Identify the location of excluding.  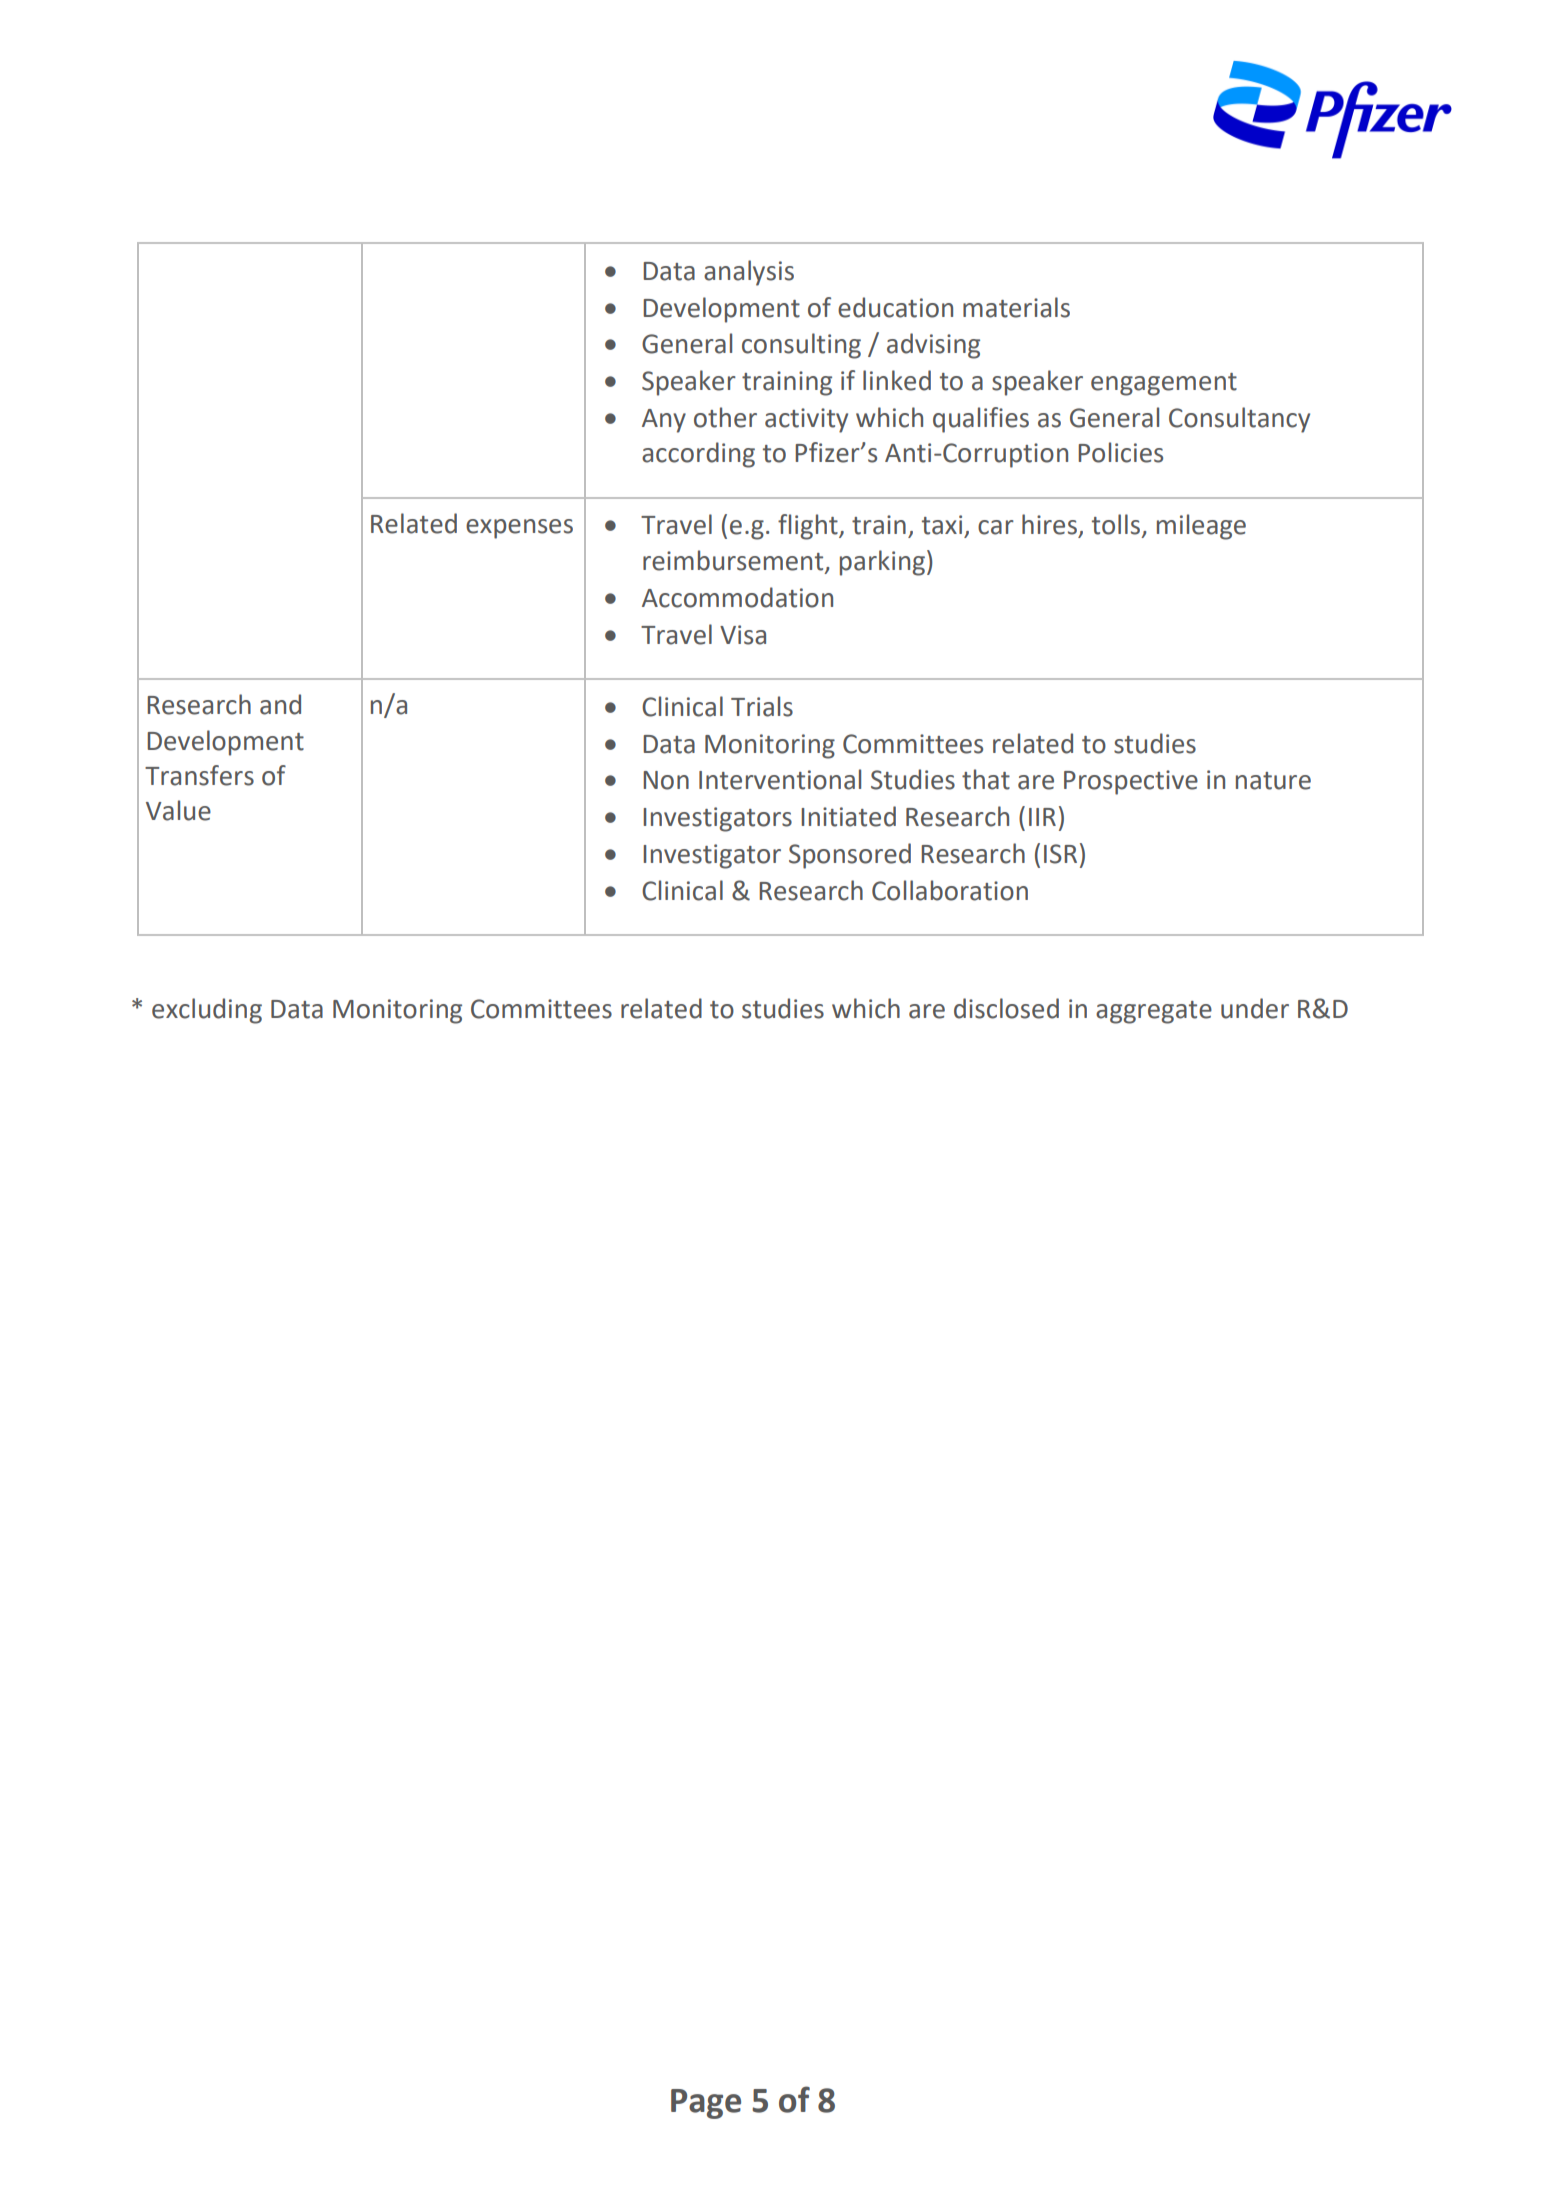
(207, 1011).
